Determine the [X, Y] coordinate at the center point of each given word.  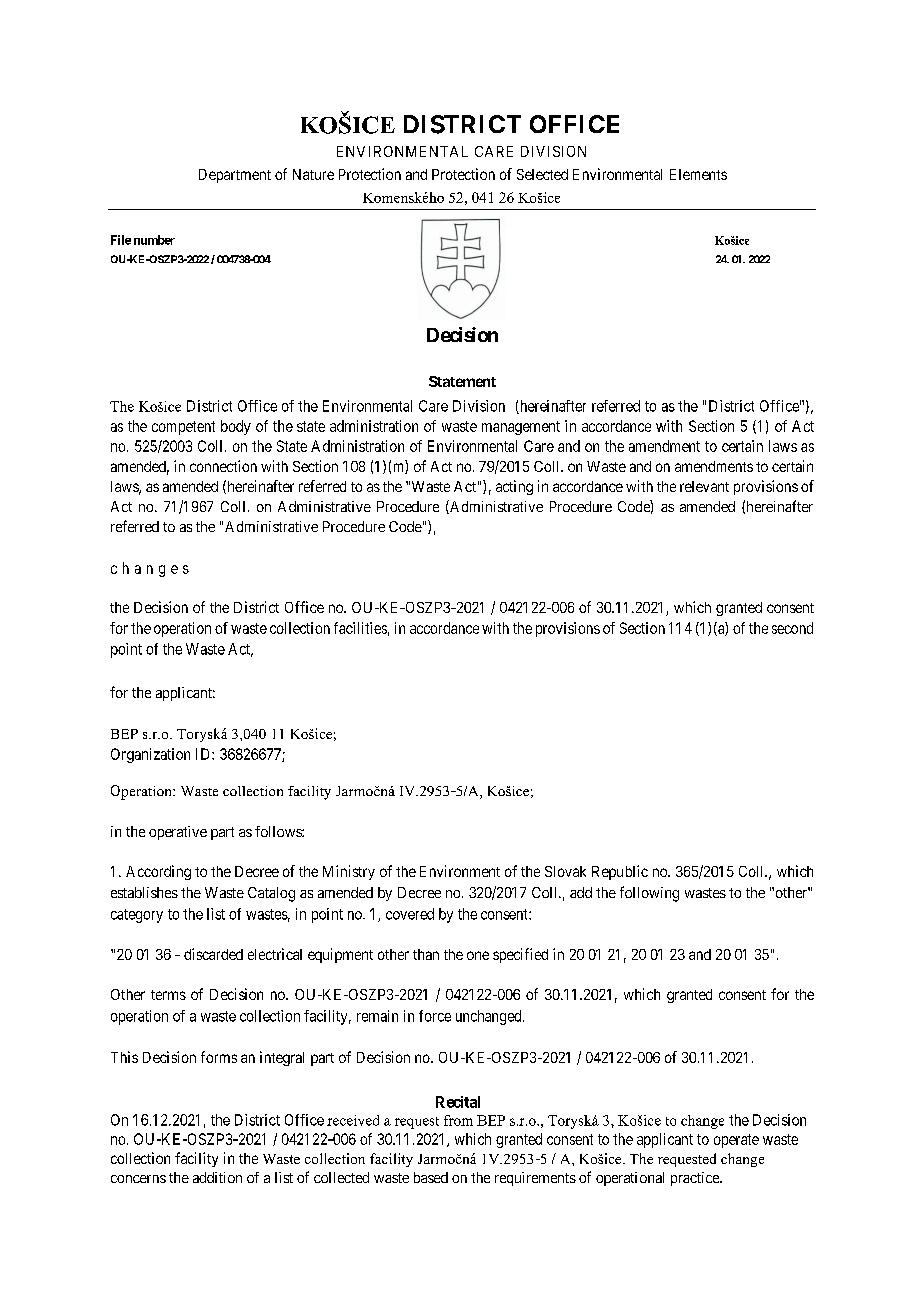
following [649, 894]
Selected [542, 174]
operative [178, 833]
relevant [704, 486]
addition [217, 1177]
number [154, 240]
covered [410, 914]
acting [514, 487]
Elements [698, 174]
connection [223, 466]
